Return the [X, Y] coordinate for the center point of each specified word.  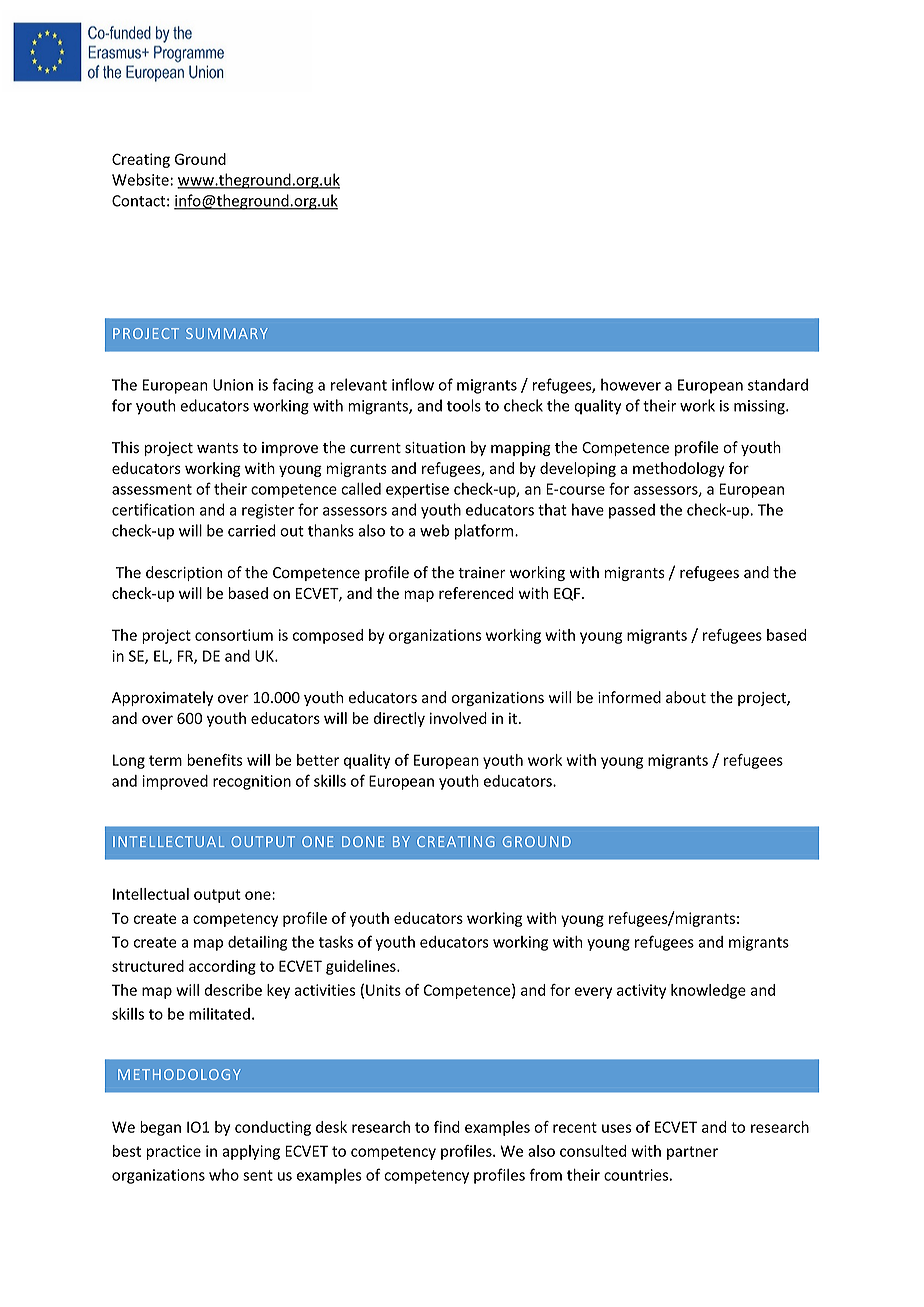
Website [140, 179]
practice [174, 1152]
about [686, 697]
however [631, 384]
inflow [413, 384]
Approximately [162, 698]
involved [458, 718]
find [447, 1127]
